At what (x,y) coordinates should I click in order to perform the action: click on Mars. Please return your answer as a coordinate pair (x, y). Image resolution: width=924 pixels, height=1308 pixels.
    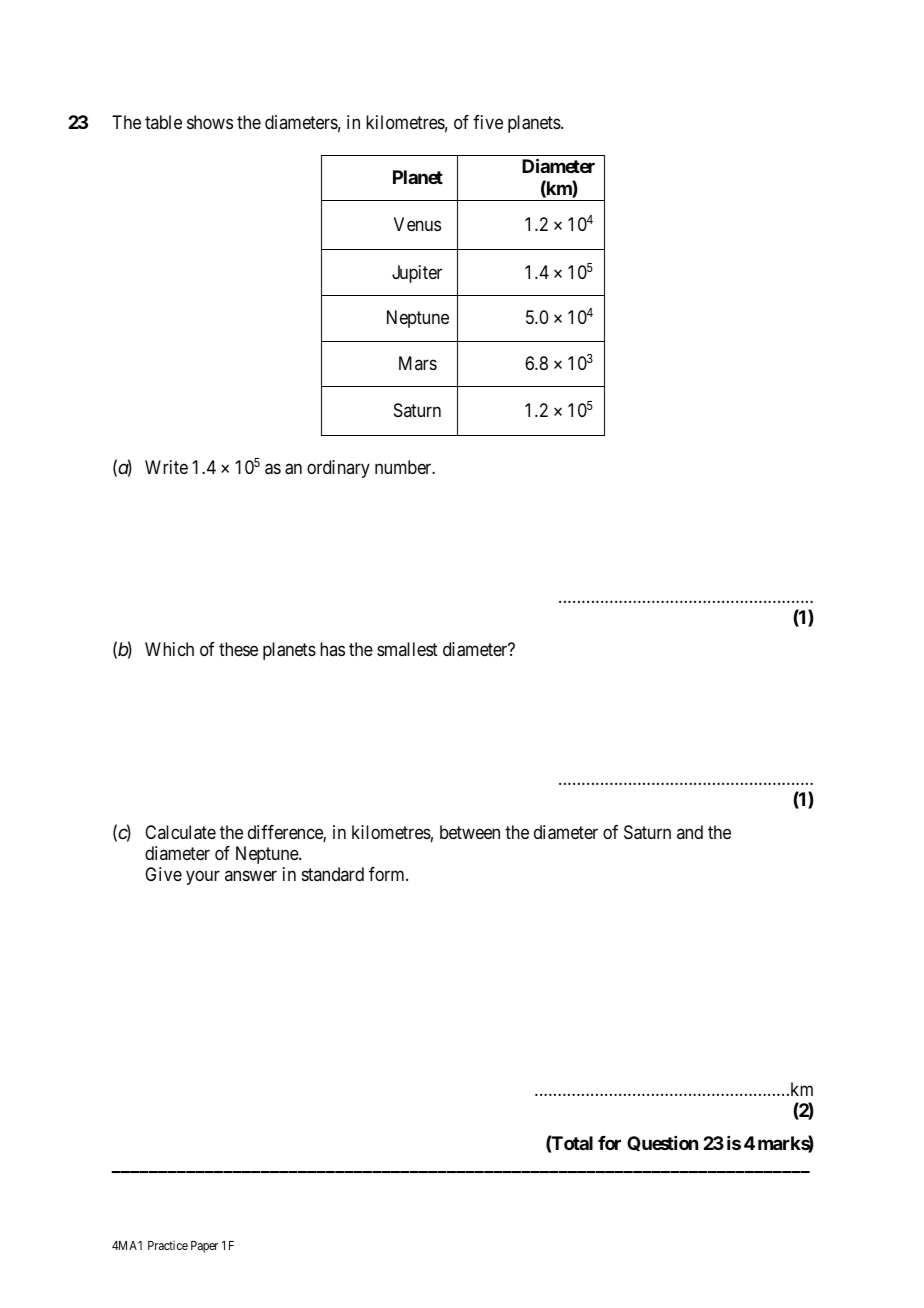
    Looking at the image, I should click on (418, 363).
